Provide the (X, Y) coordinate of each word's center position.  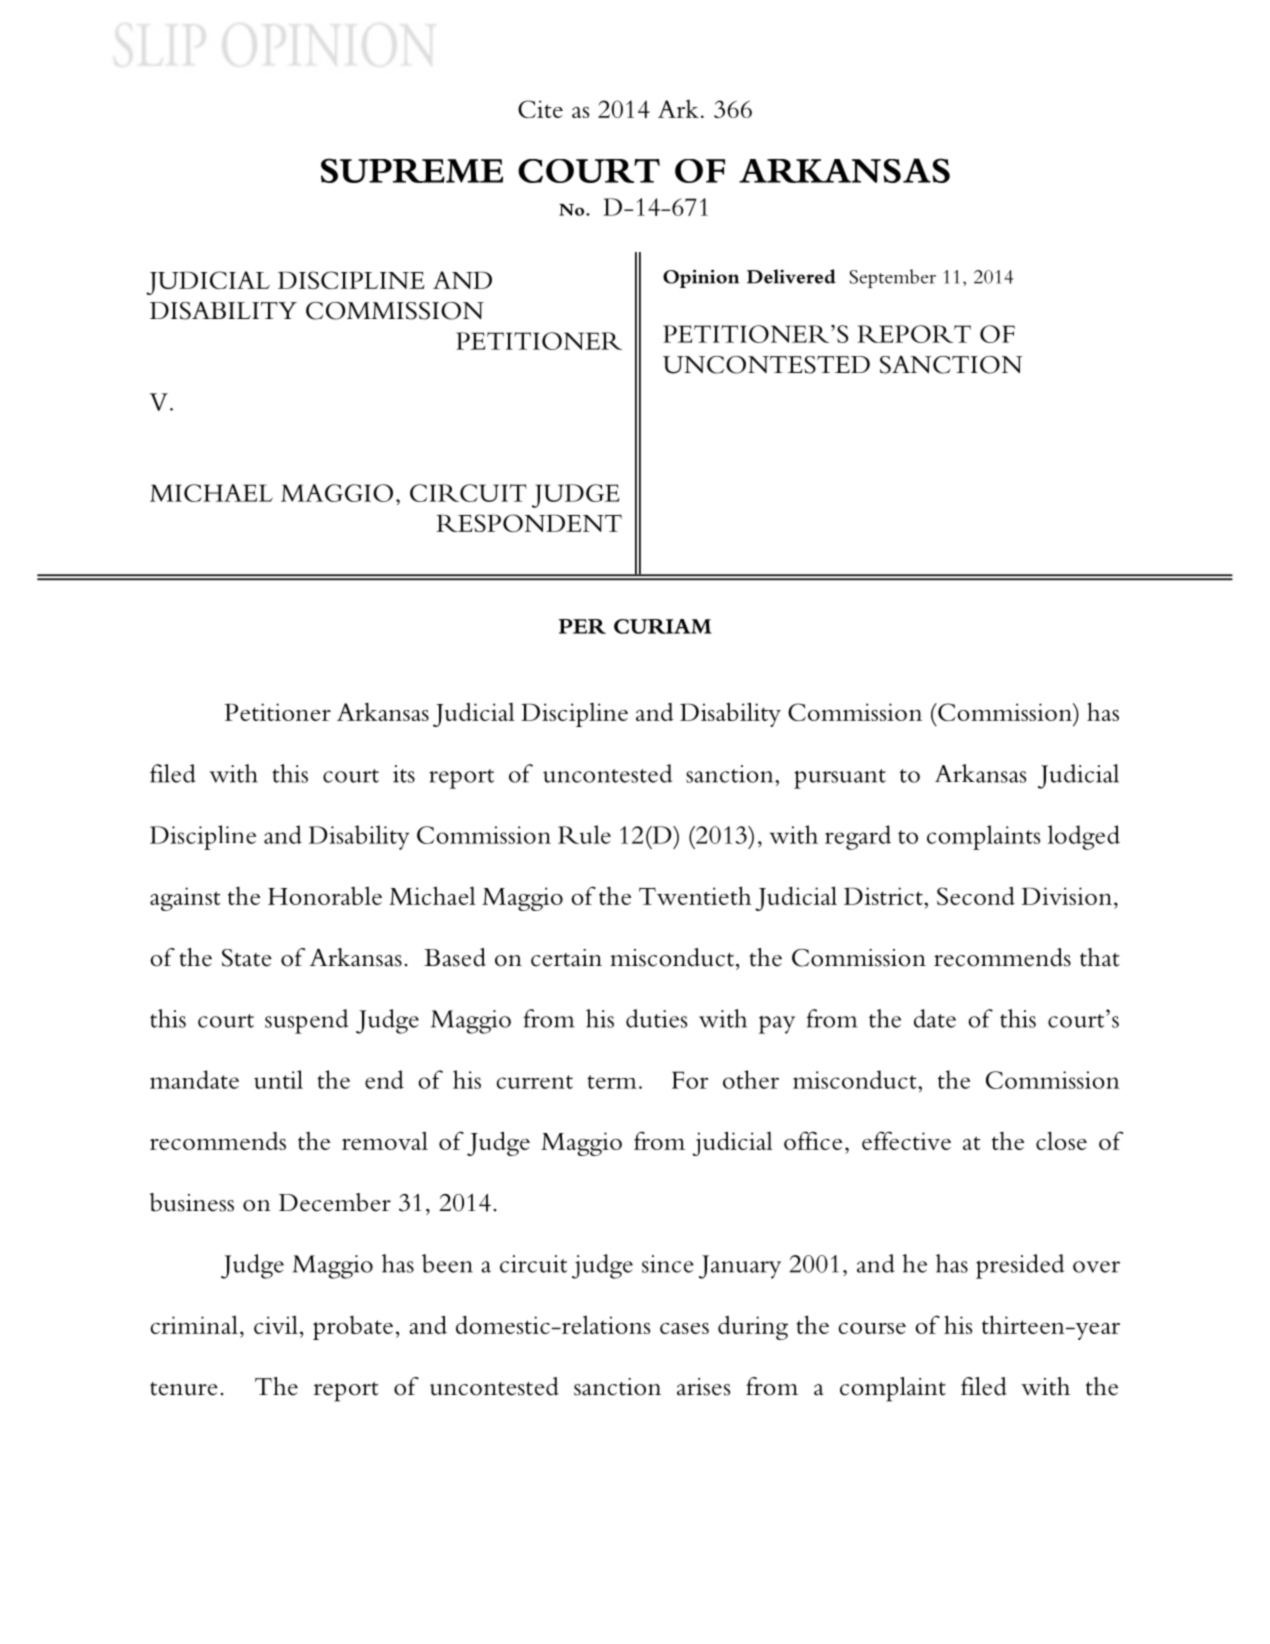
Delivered (791, 276)
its (404, 774)
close (1061, 1140)
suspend (306, 1021)
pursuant (840, 779)
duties (657, 1018)
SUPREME (412, 170)
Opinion (701, 278)
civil (276, 1324)
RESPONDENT (529, 523)
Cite (540, 109)
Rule (584, 834)
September (892, 278)
